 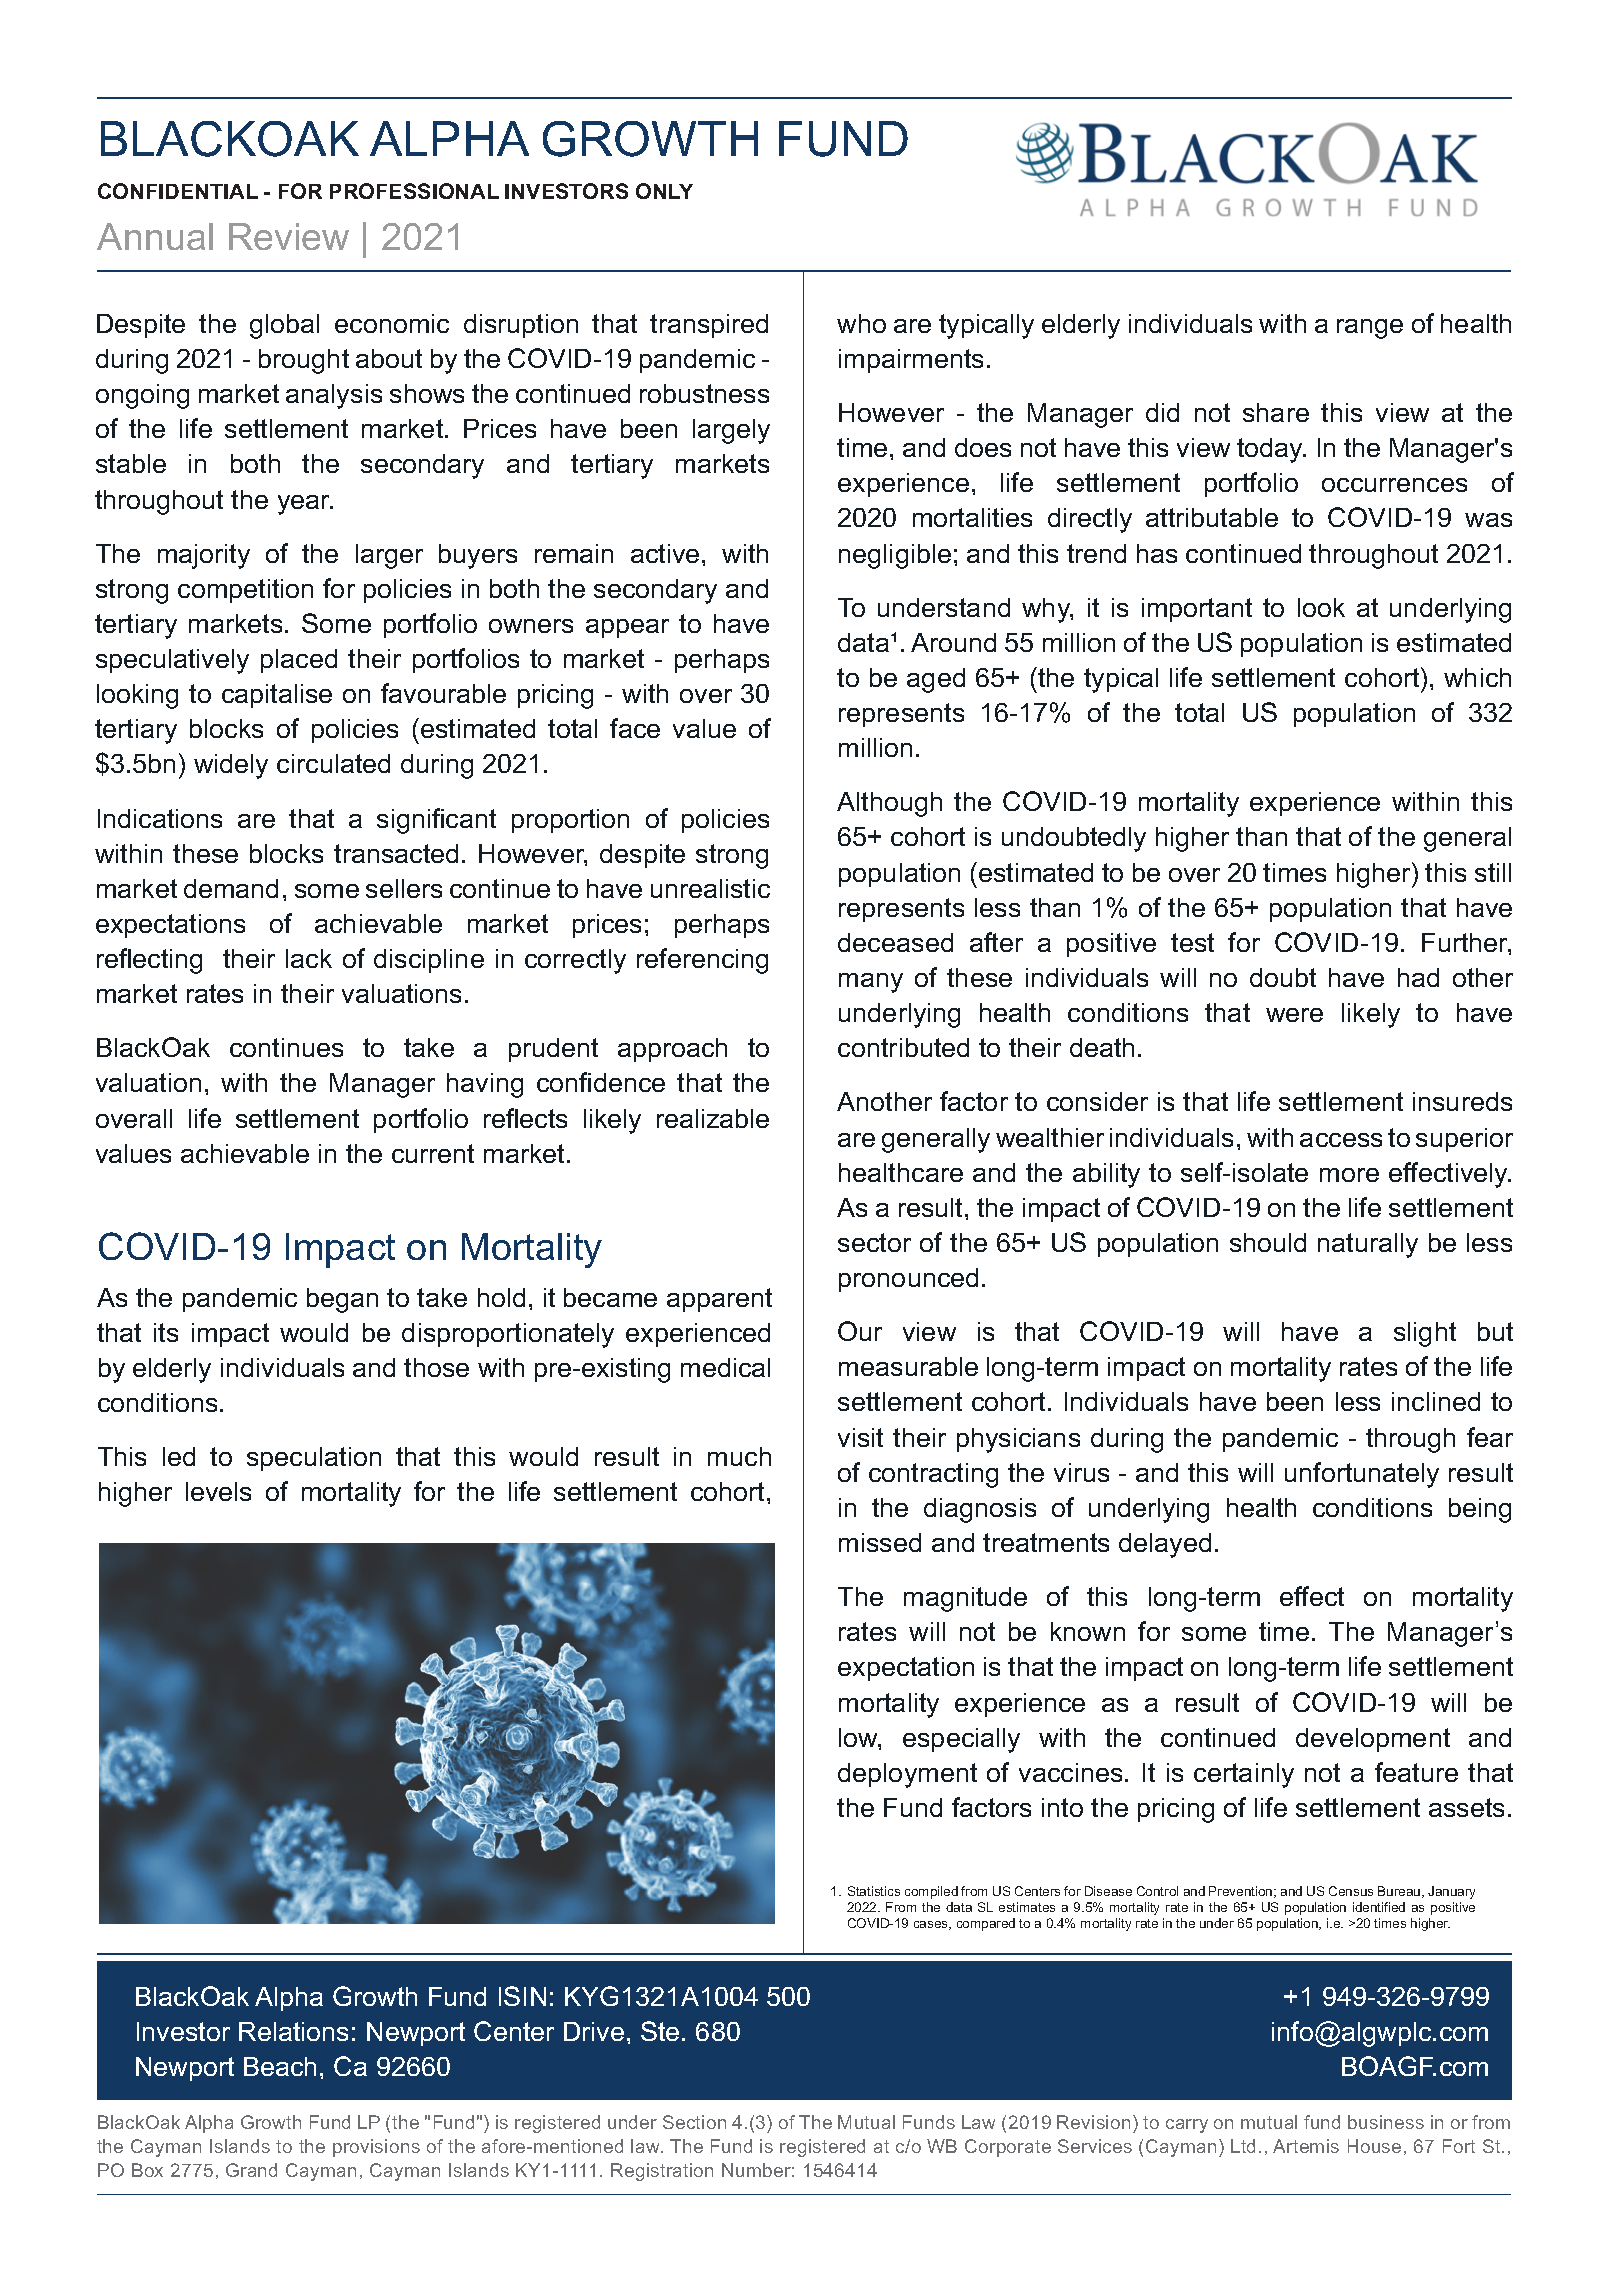 I want to click on who, so click(x=861, y=323).
